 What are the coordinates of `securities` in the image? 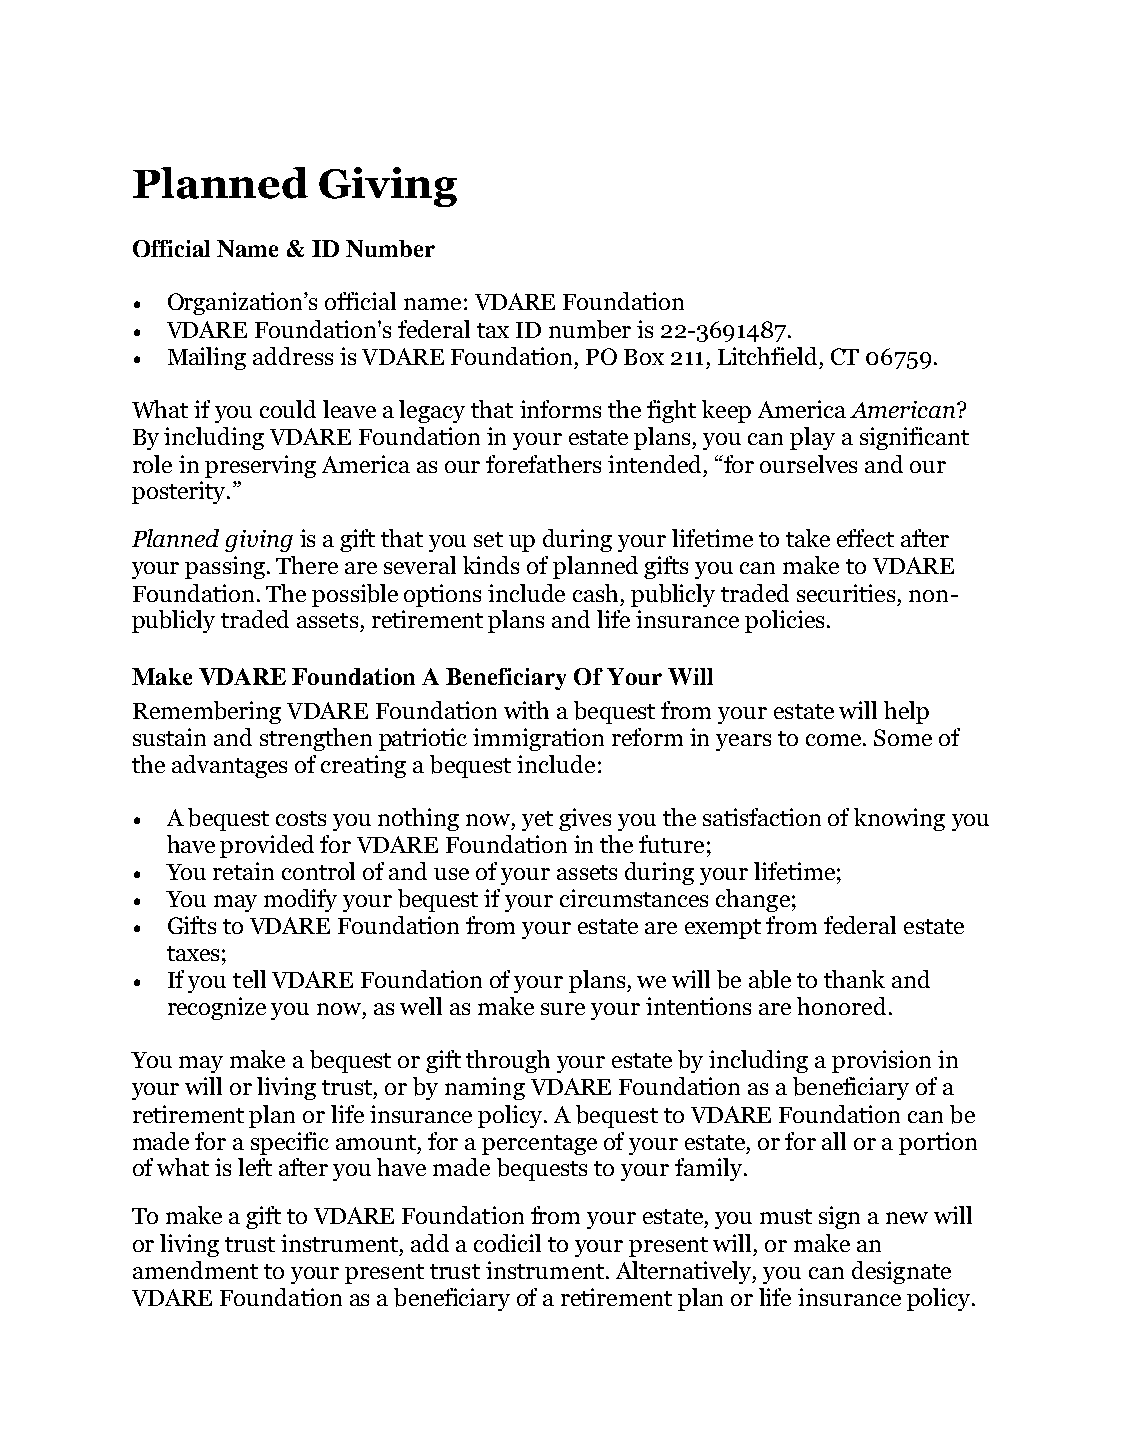 It's located at (846, 593).
